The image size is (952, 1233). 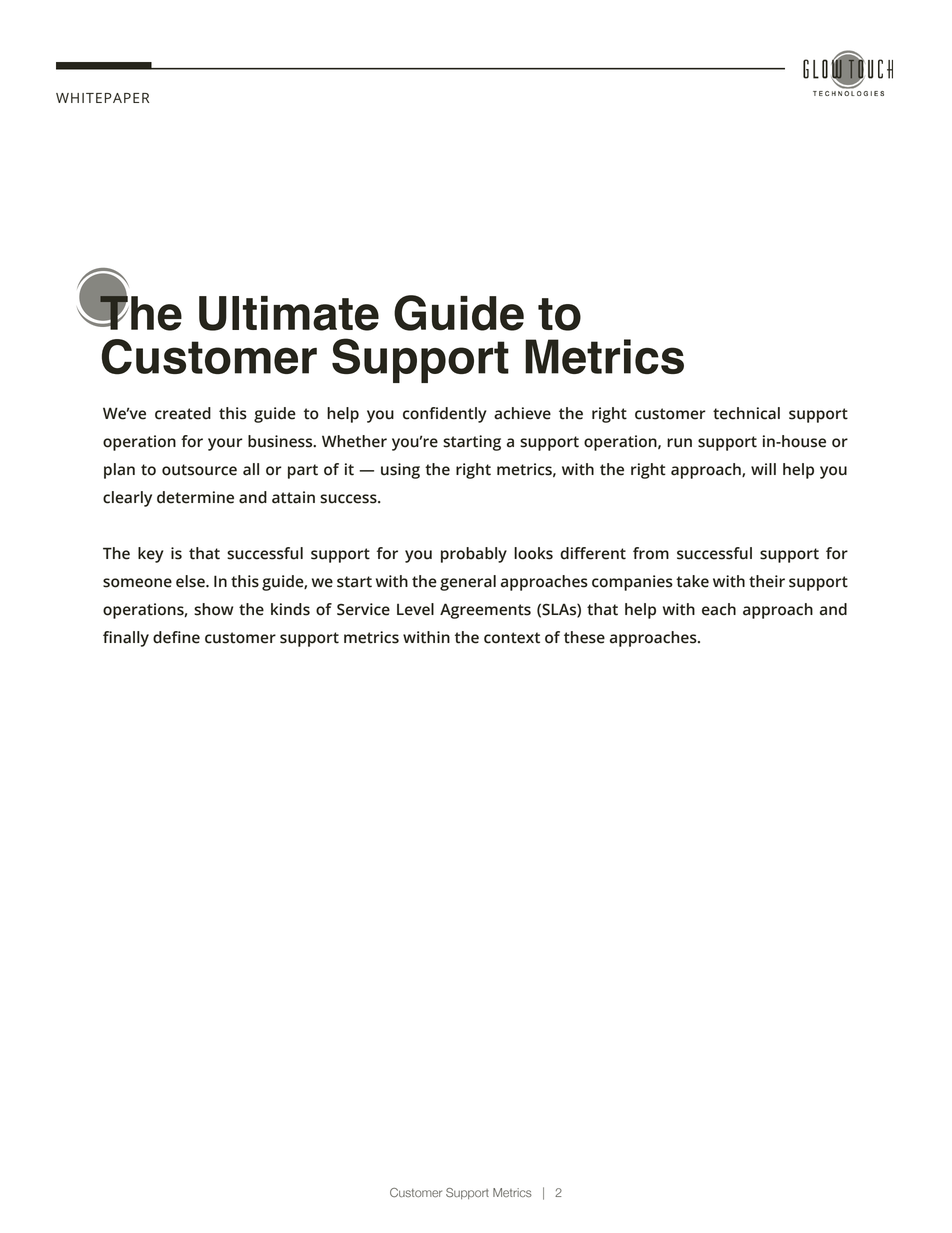 What do you see at coordinates (679, 443) in the screenshot?
I see `run` at bounding box center [679, 443].
